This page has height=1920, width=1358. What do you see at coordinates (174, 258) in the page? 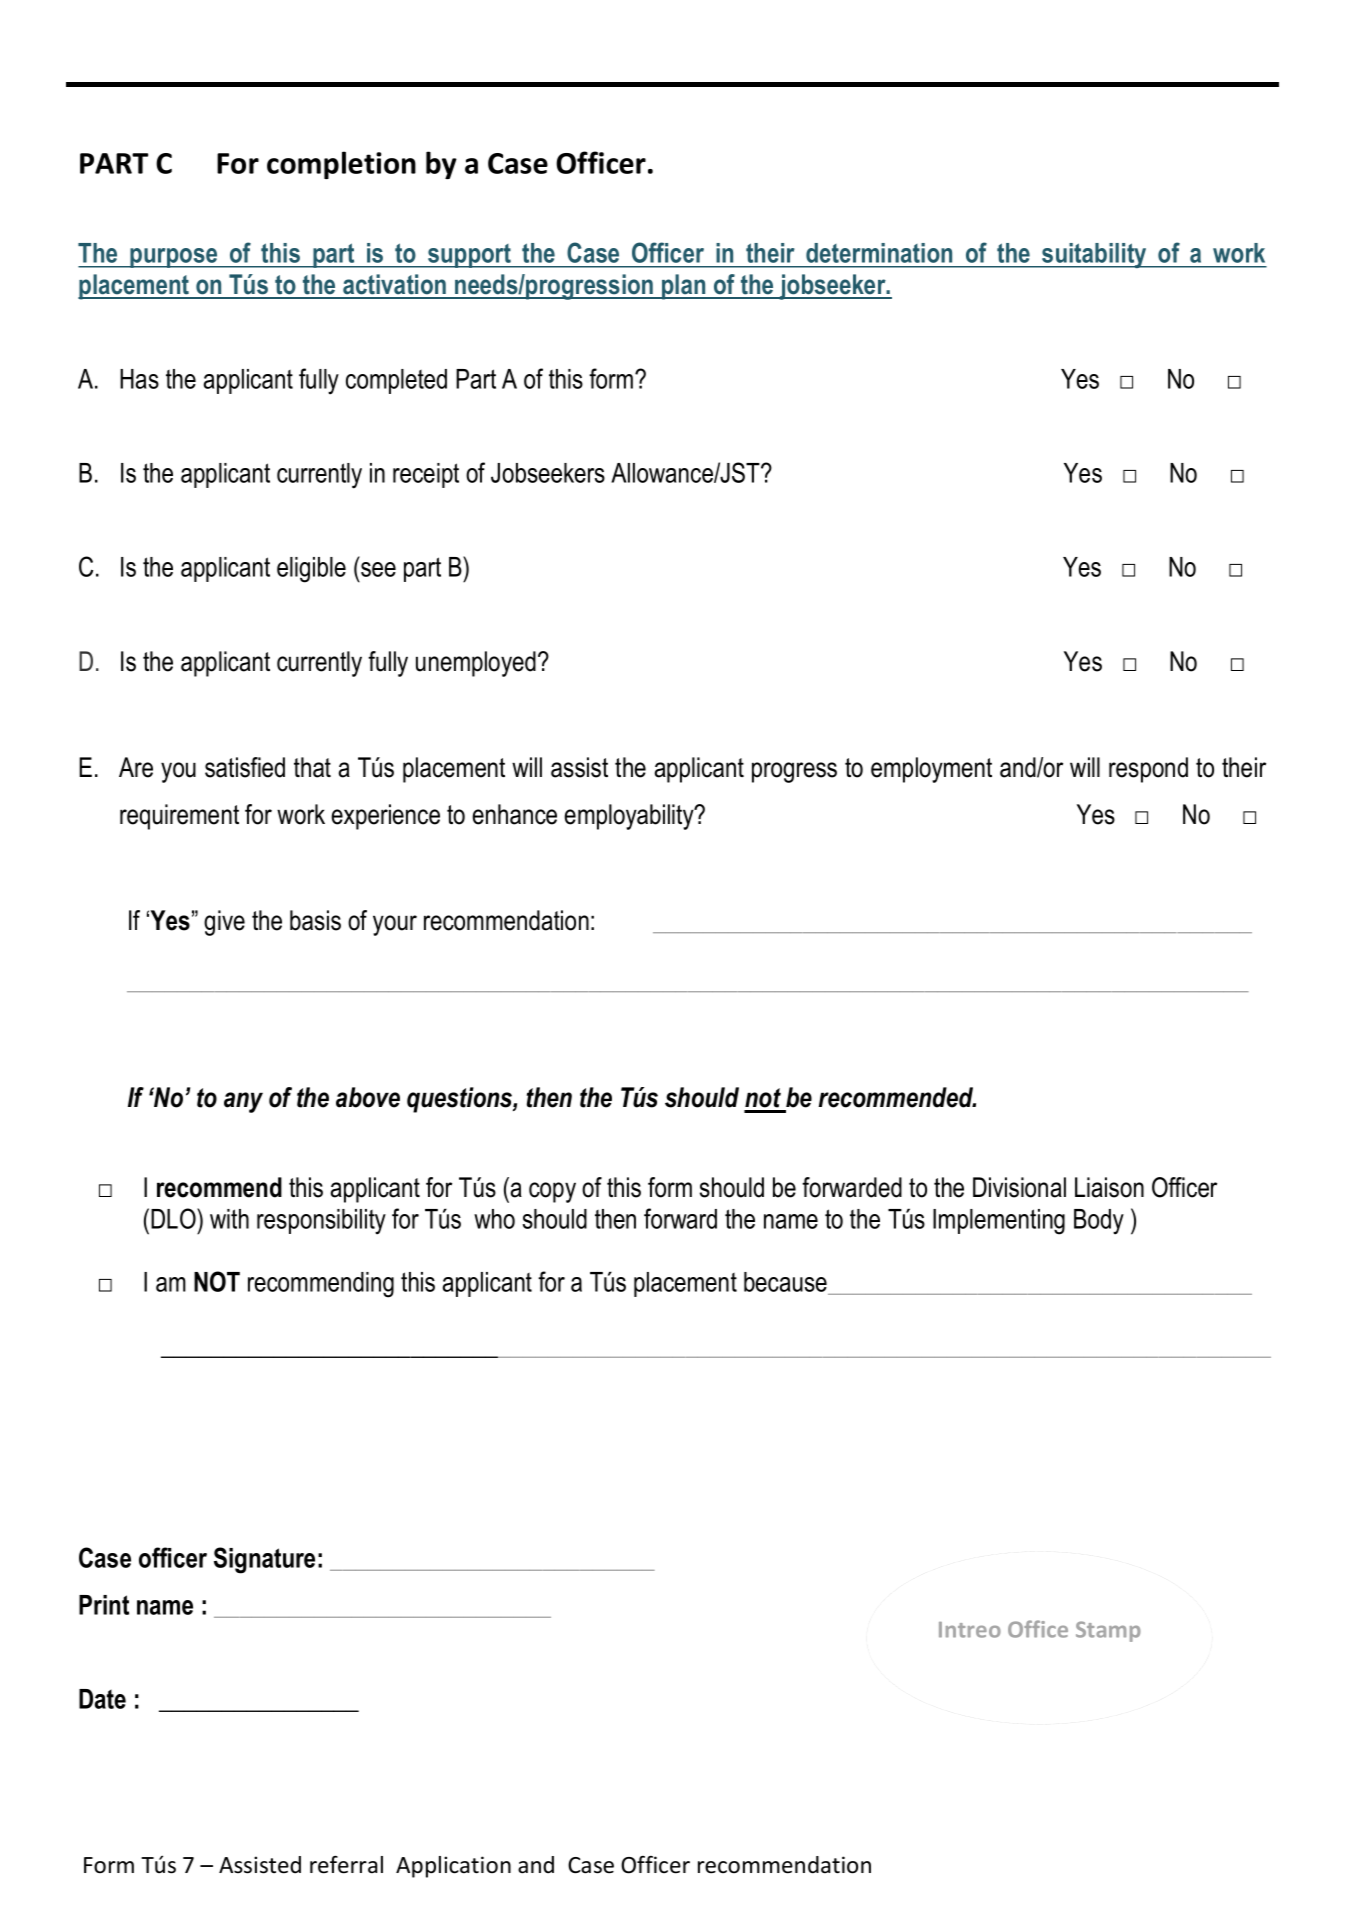
I see `purpose` at bounding box center [174, 258].
